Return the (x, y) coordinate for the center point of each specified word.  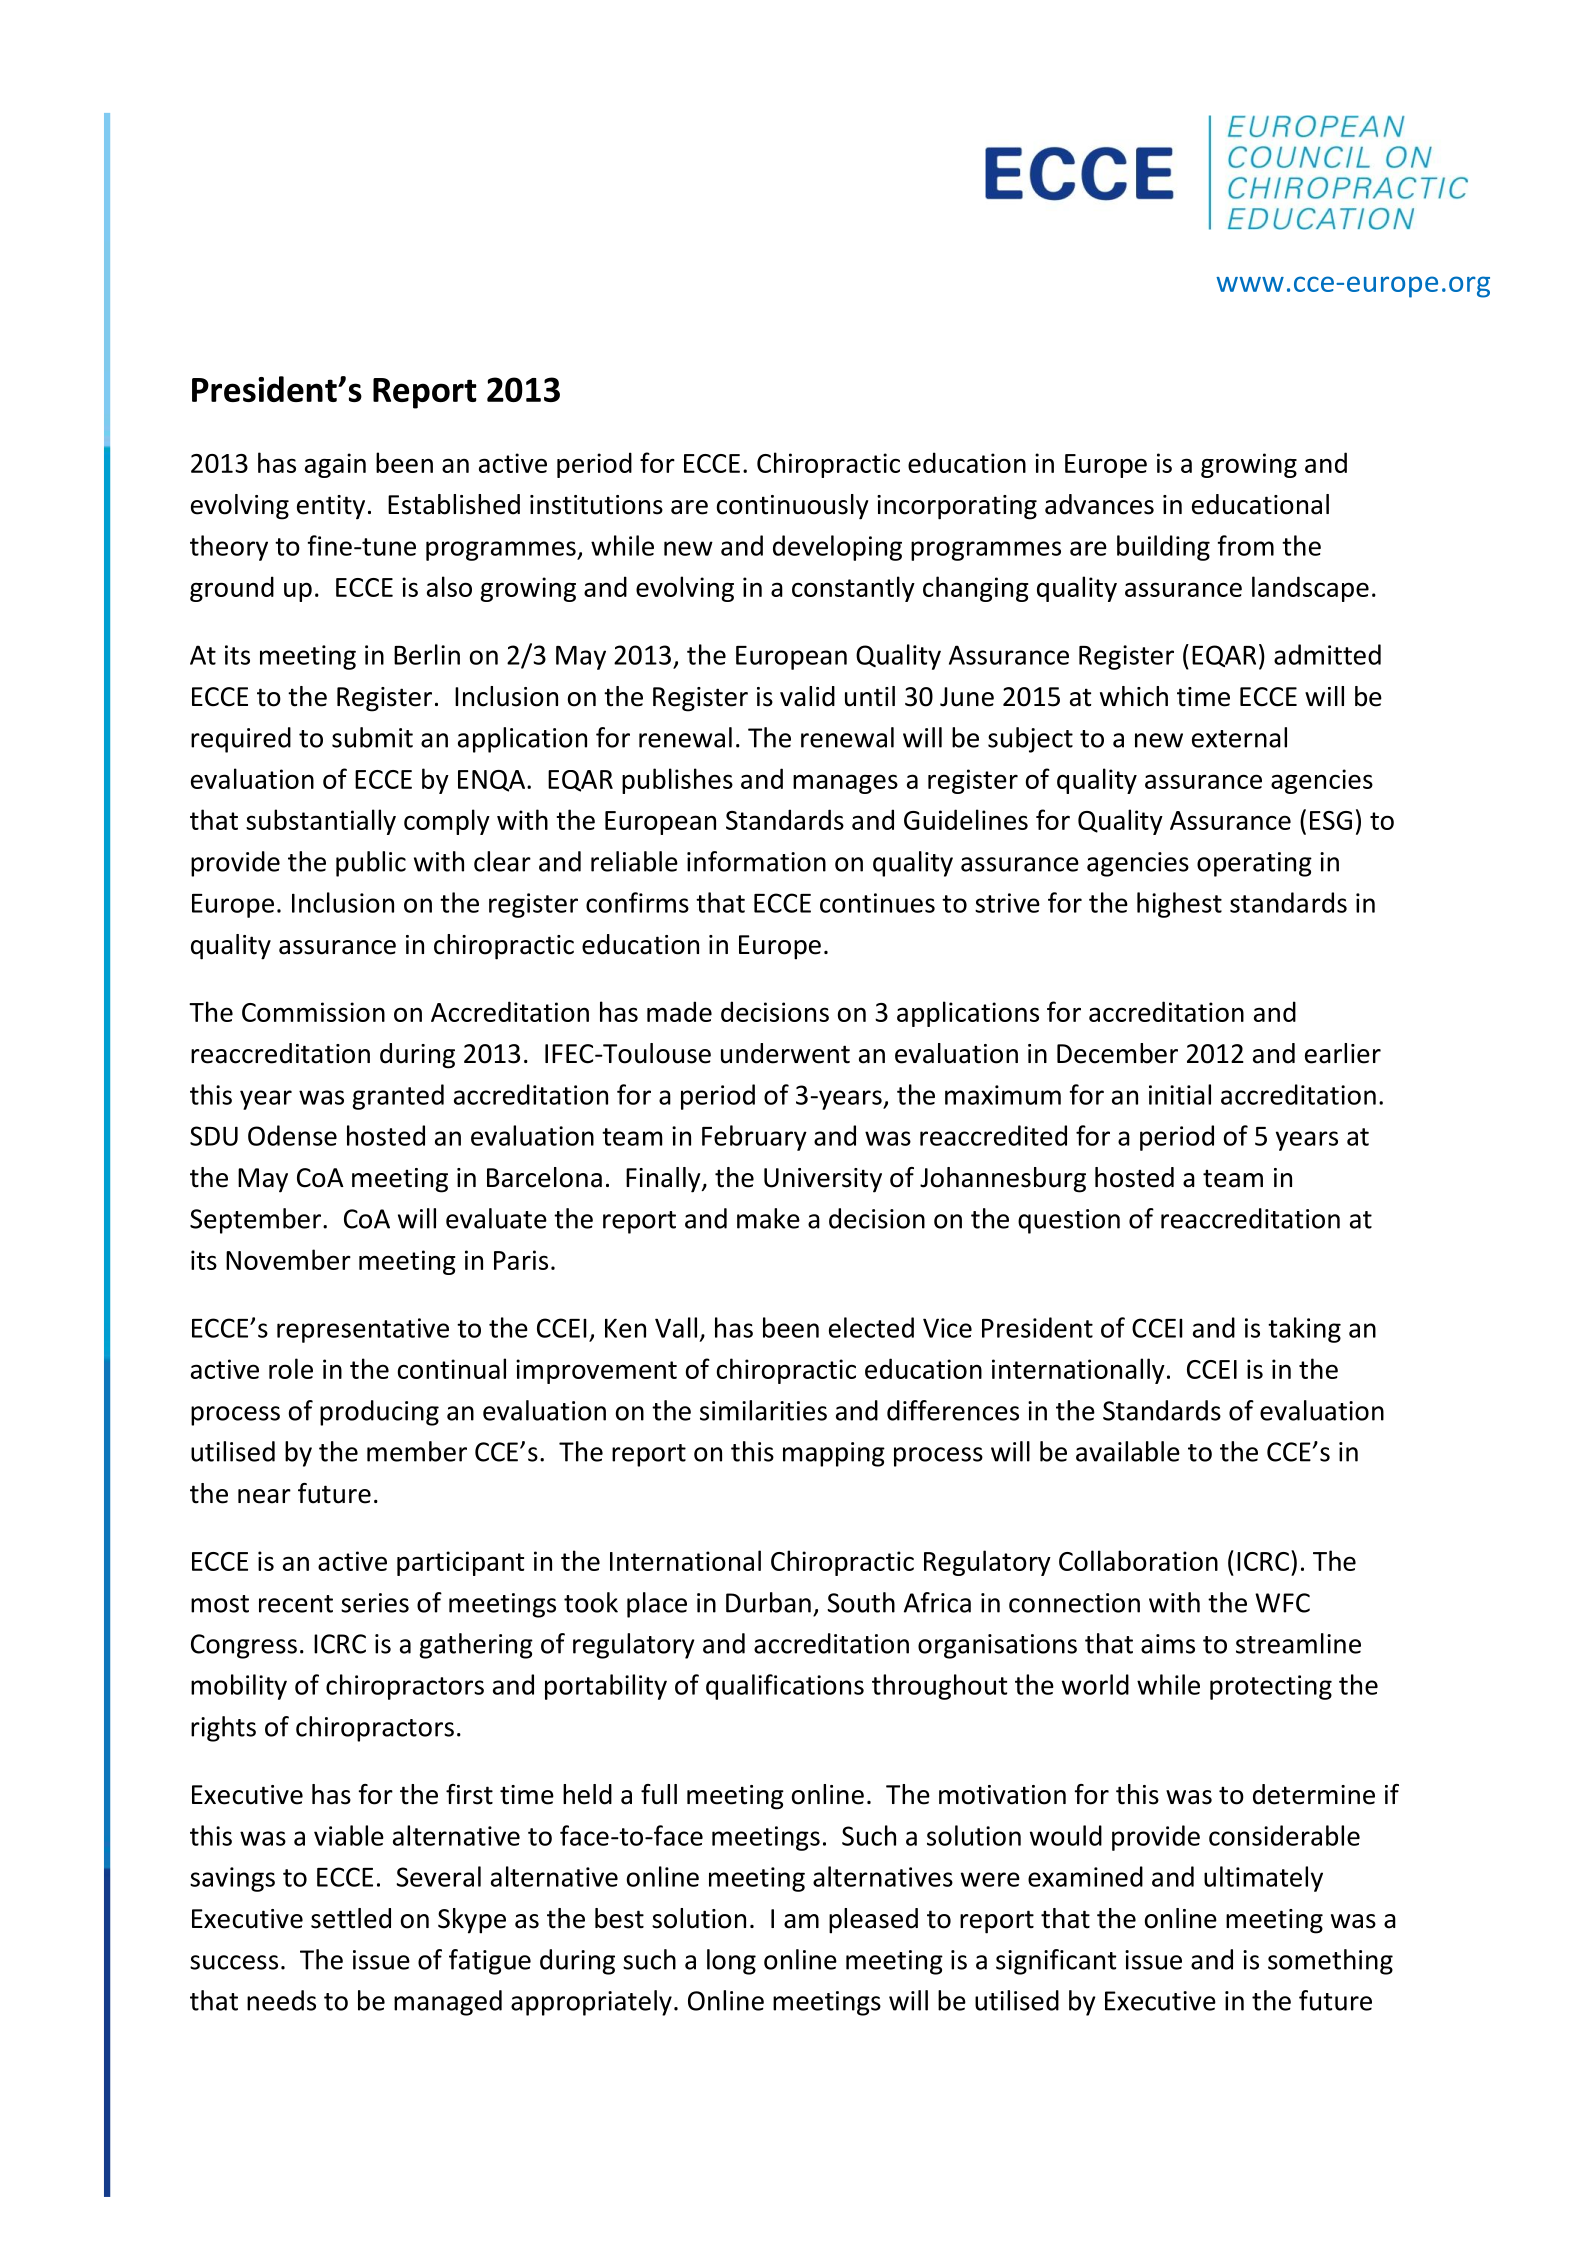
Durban (768, 1602)
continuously (793, 507)
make (768, 1218)
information (756, 861)
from (1246, 545)
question (1069, 1221)
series (375, 1603)
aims (1168, 1644)
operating (1254, 864)
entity (331, 507)
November (288, 1259)
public (371, 864)
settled (351, 1918)
